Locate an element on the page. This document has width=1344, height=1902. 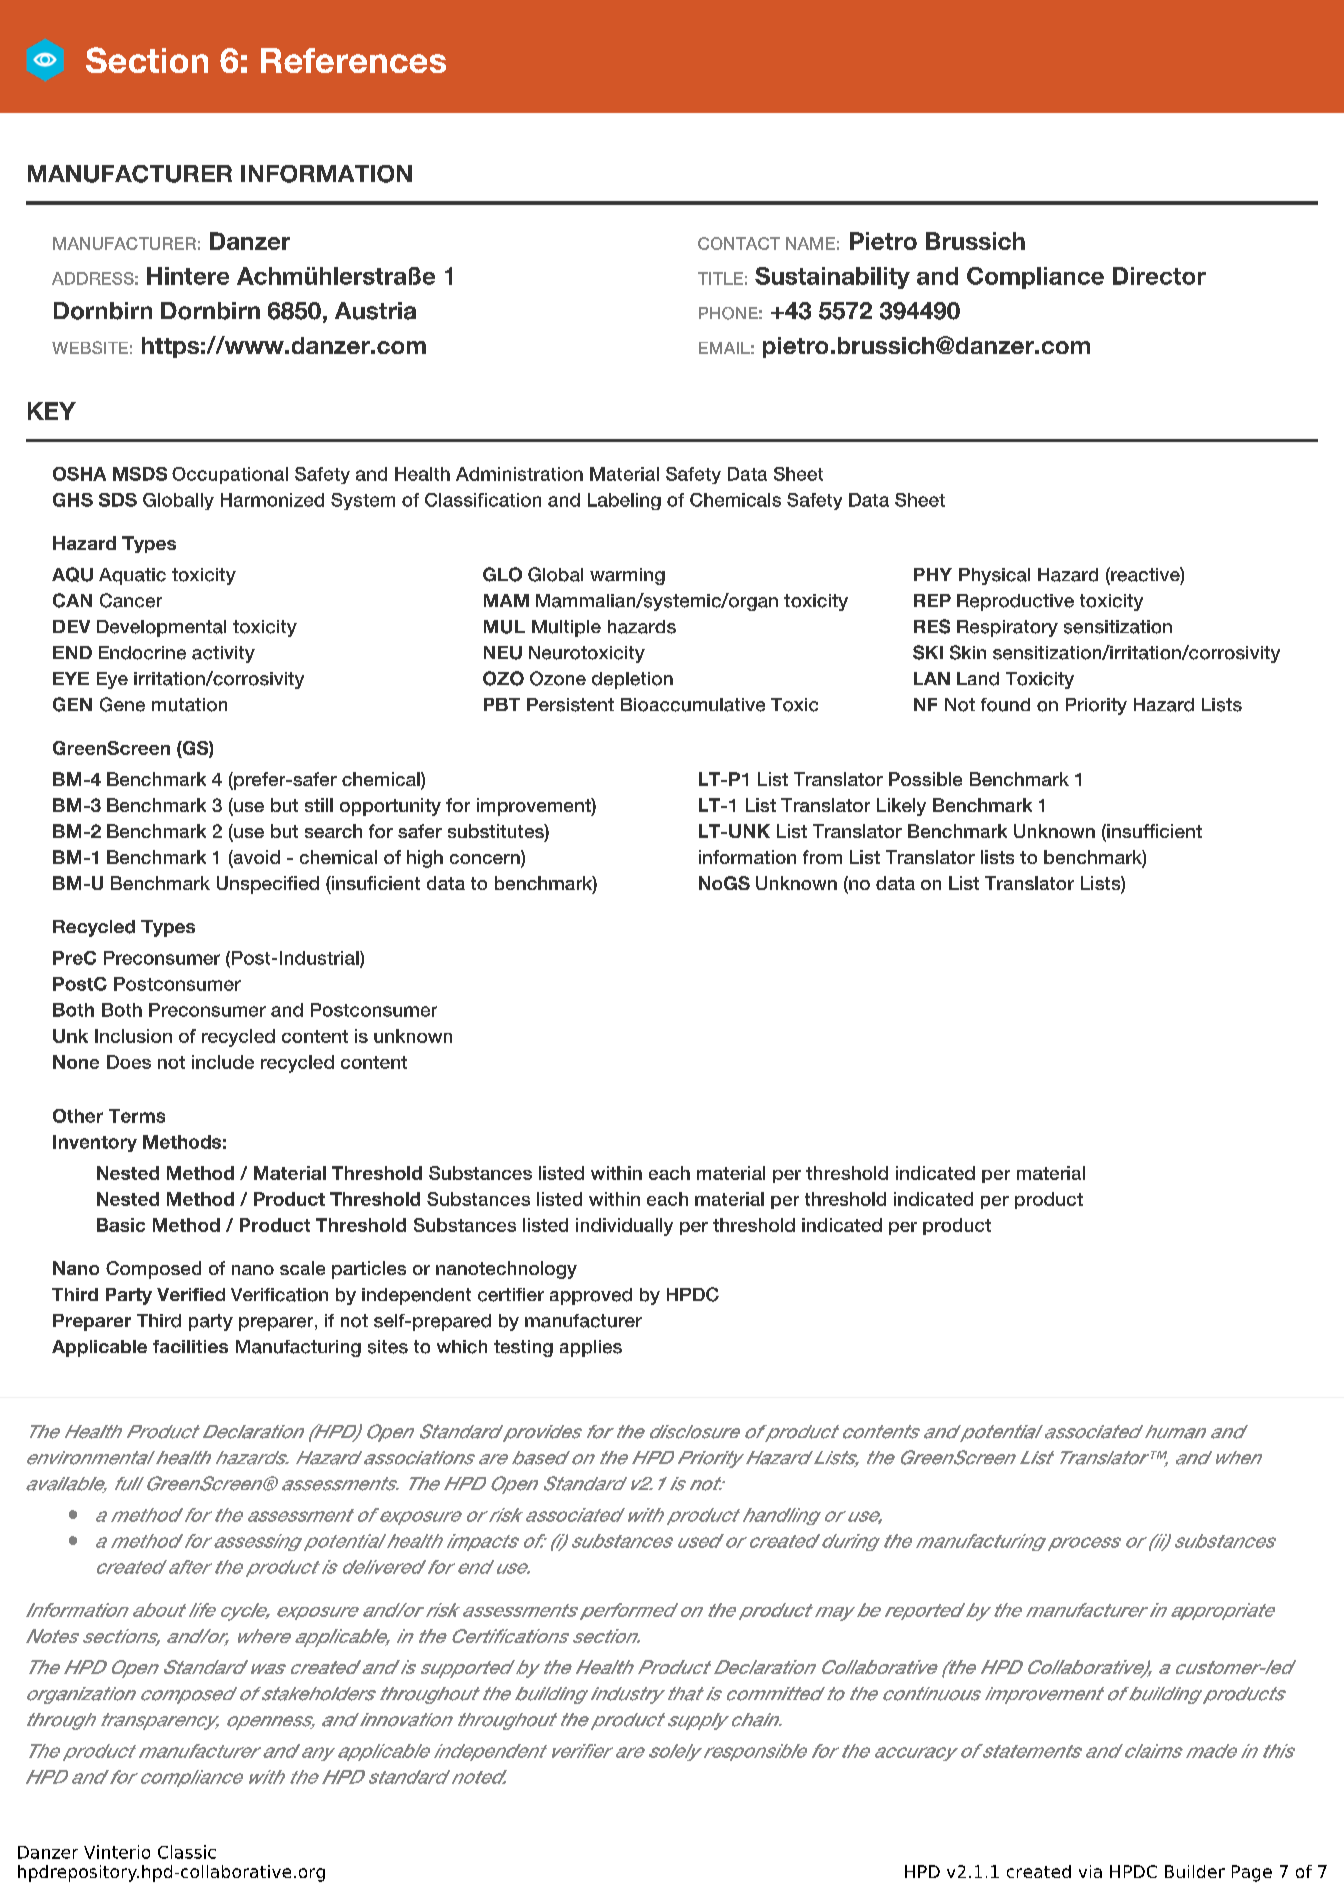
Classic is located at coordinates (187, 1852).
